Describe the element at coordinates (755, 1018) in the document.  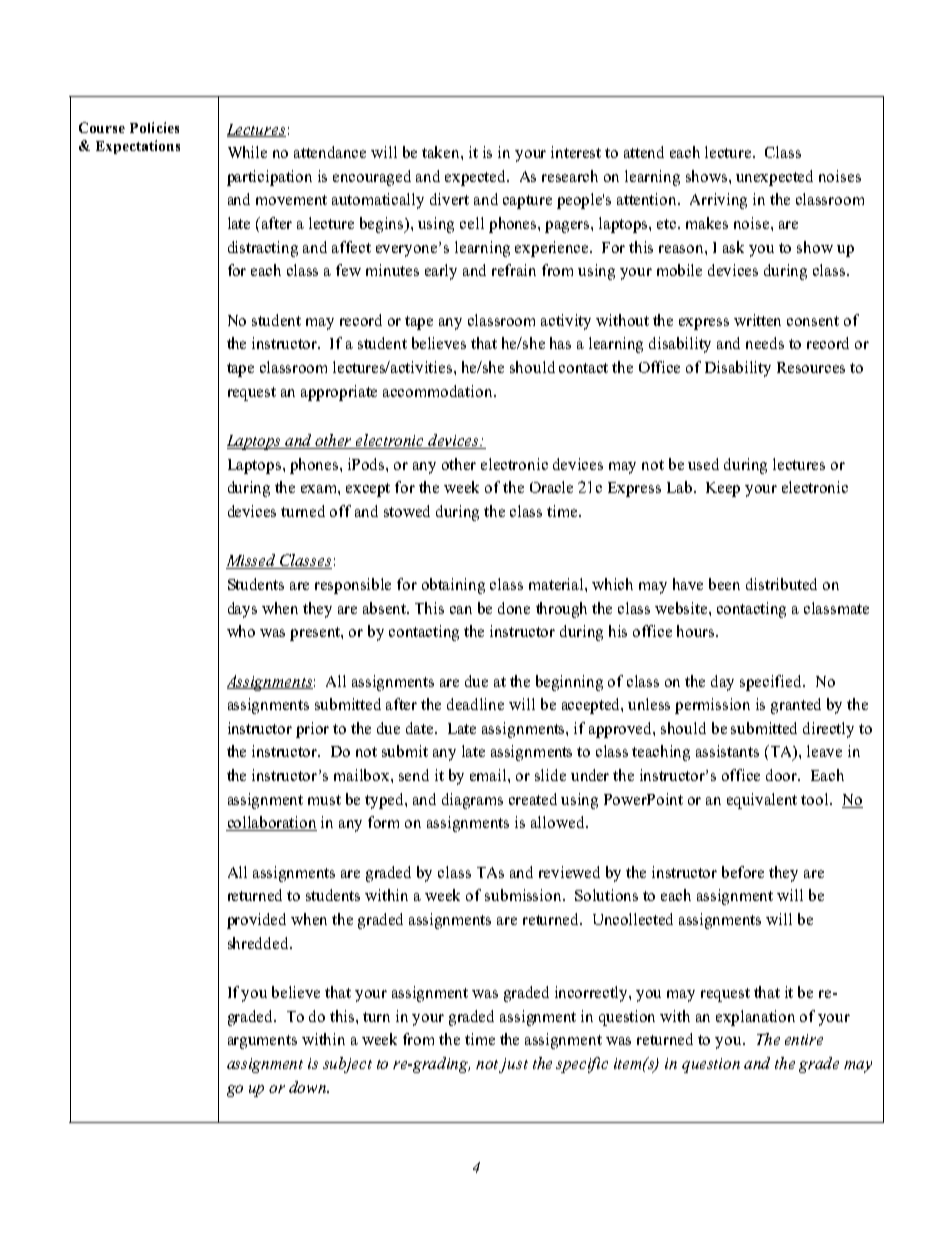
I see `explanation` at that location.
